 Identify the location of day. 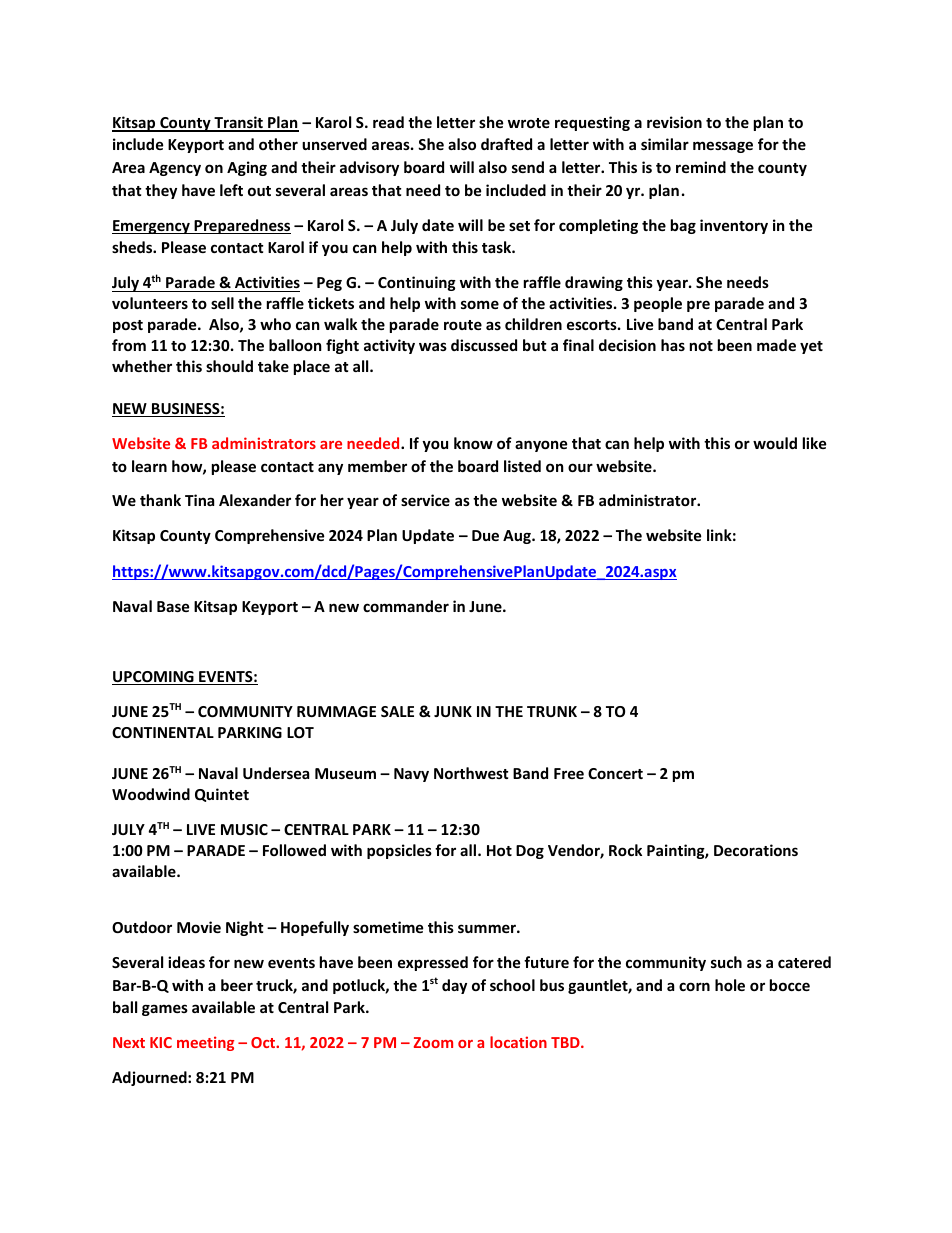
(454, 986).
